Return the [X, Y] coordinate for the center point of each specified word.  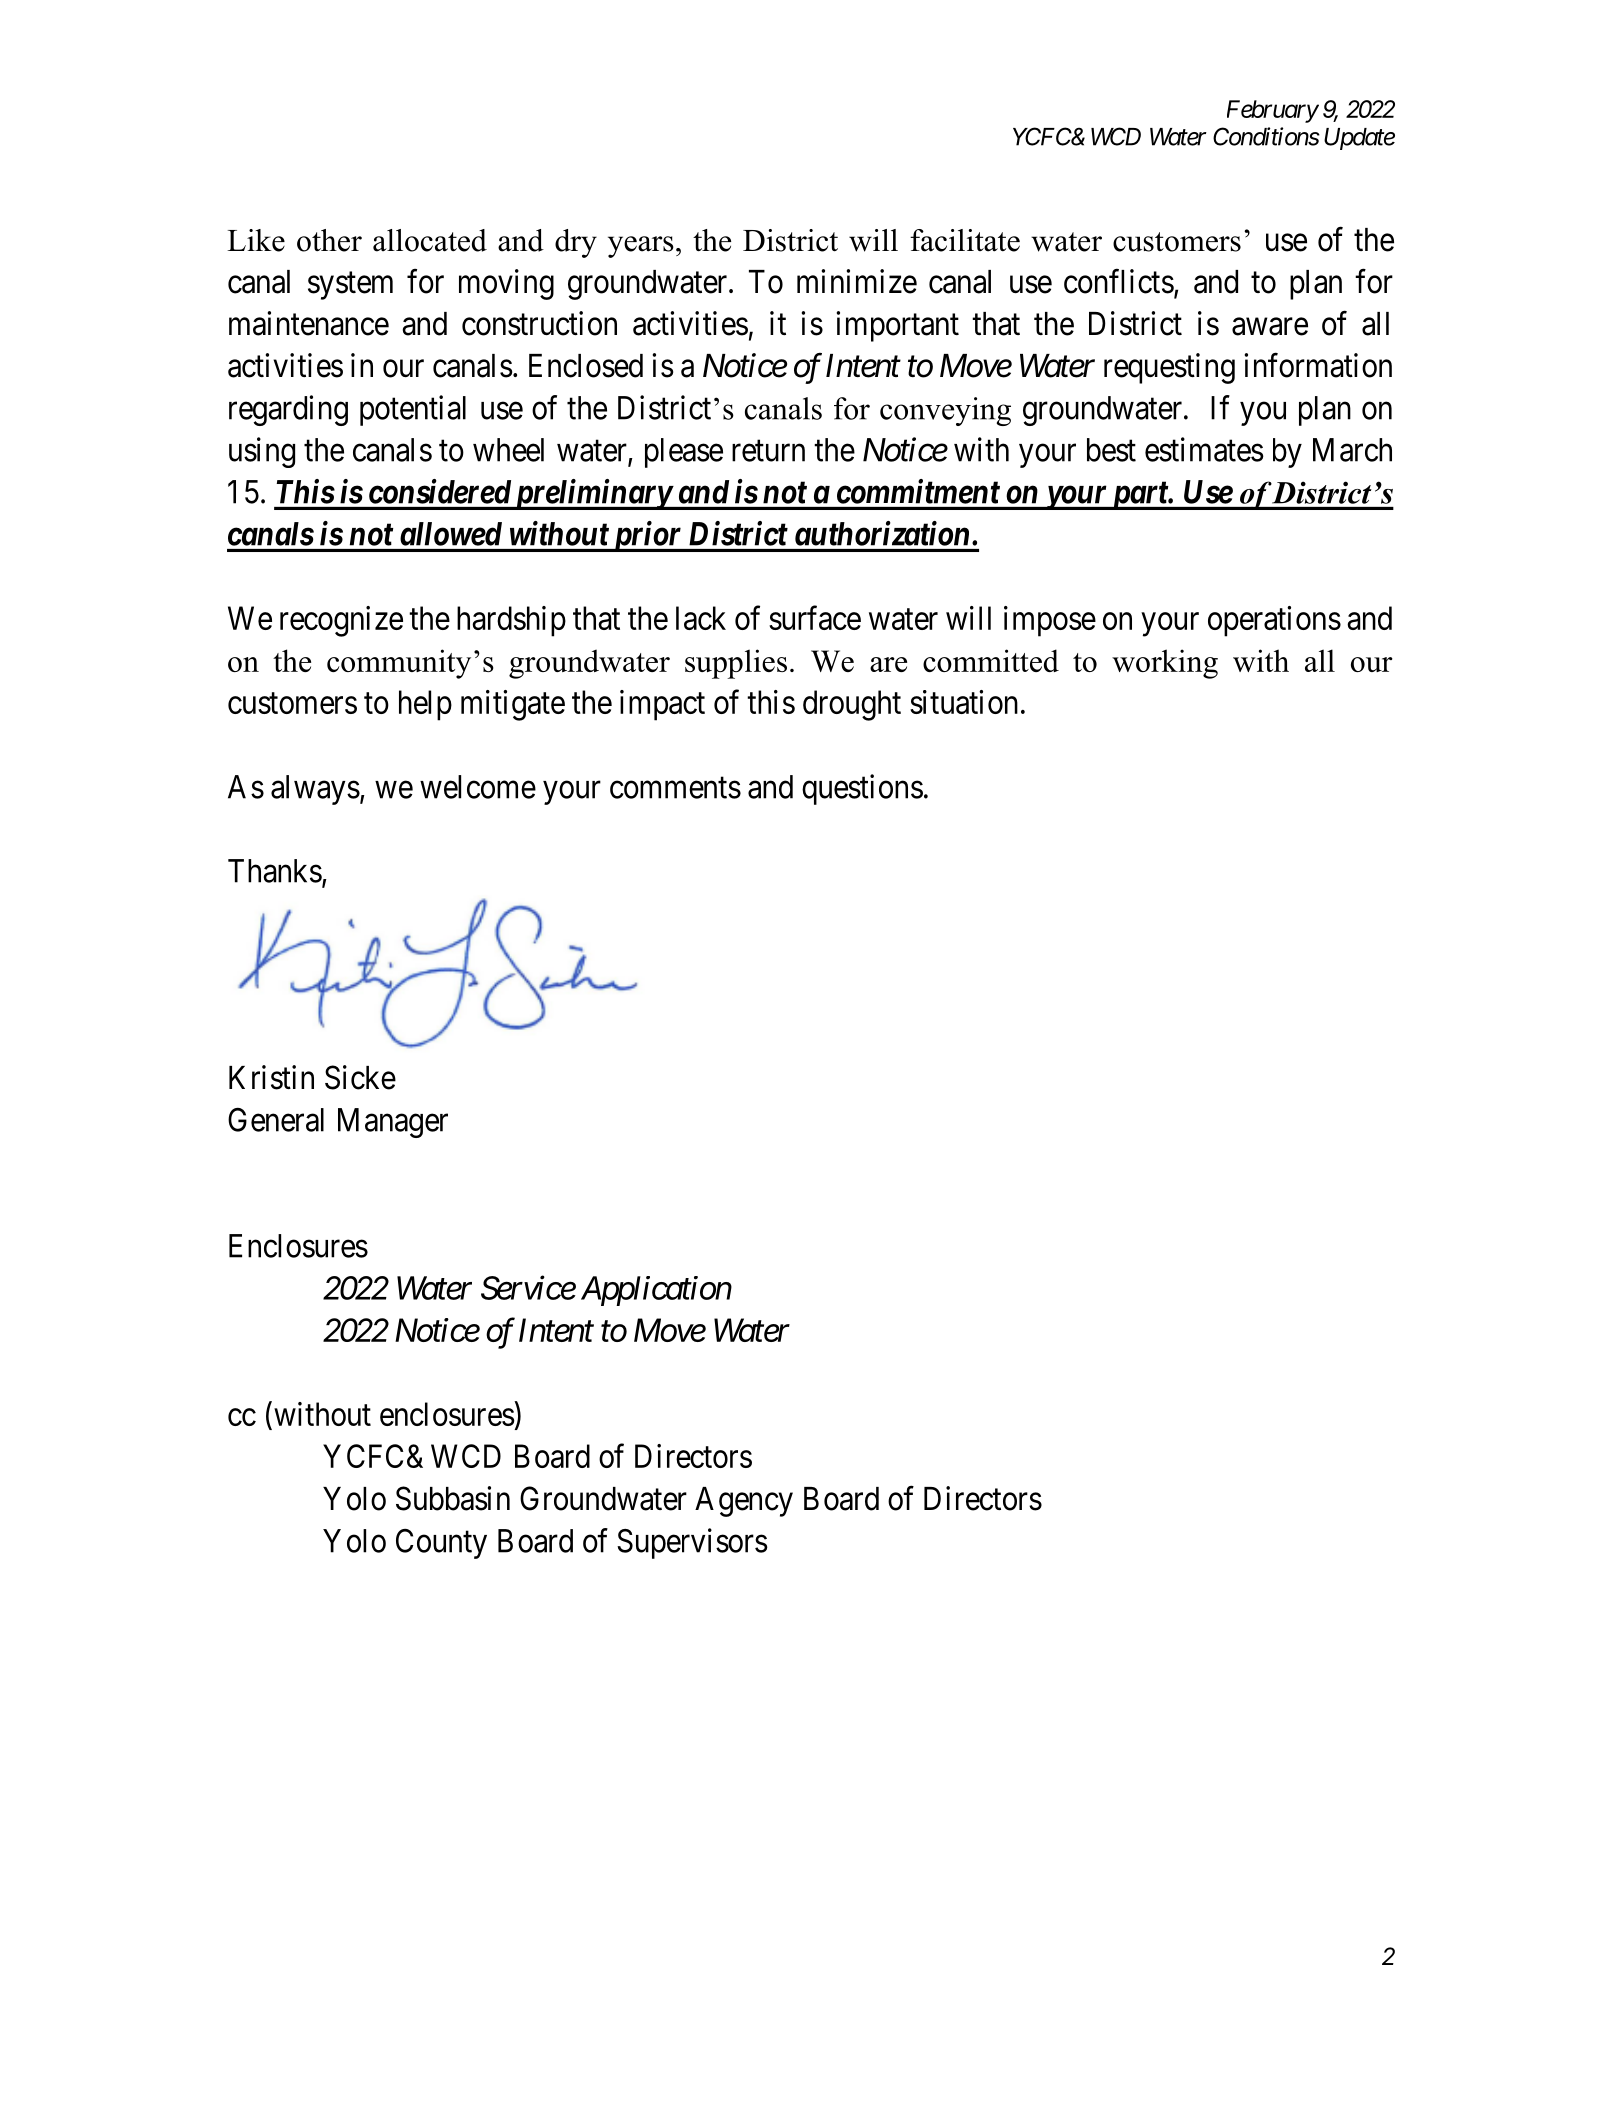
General [276, 1120]
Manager [393, 1123]
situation [964, 702]
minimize [857, 281]
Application [656, 1291]
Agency [744, 1502]
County [441, 1544]
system [350, 286]
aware [1270, 327]
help [425, 705]
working [1165, 664]
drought [852, 705]
